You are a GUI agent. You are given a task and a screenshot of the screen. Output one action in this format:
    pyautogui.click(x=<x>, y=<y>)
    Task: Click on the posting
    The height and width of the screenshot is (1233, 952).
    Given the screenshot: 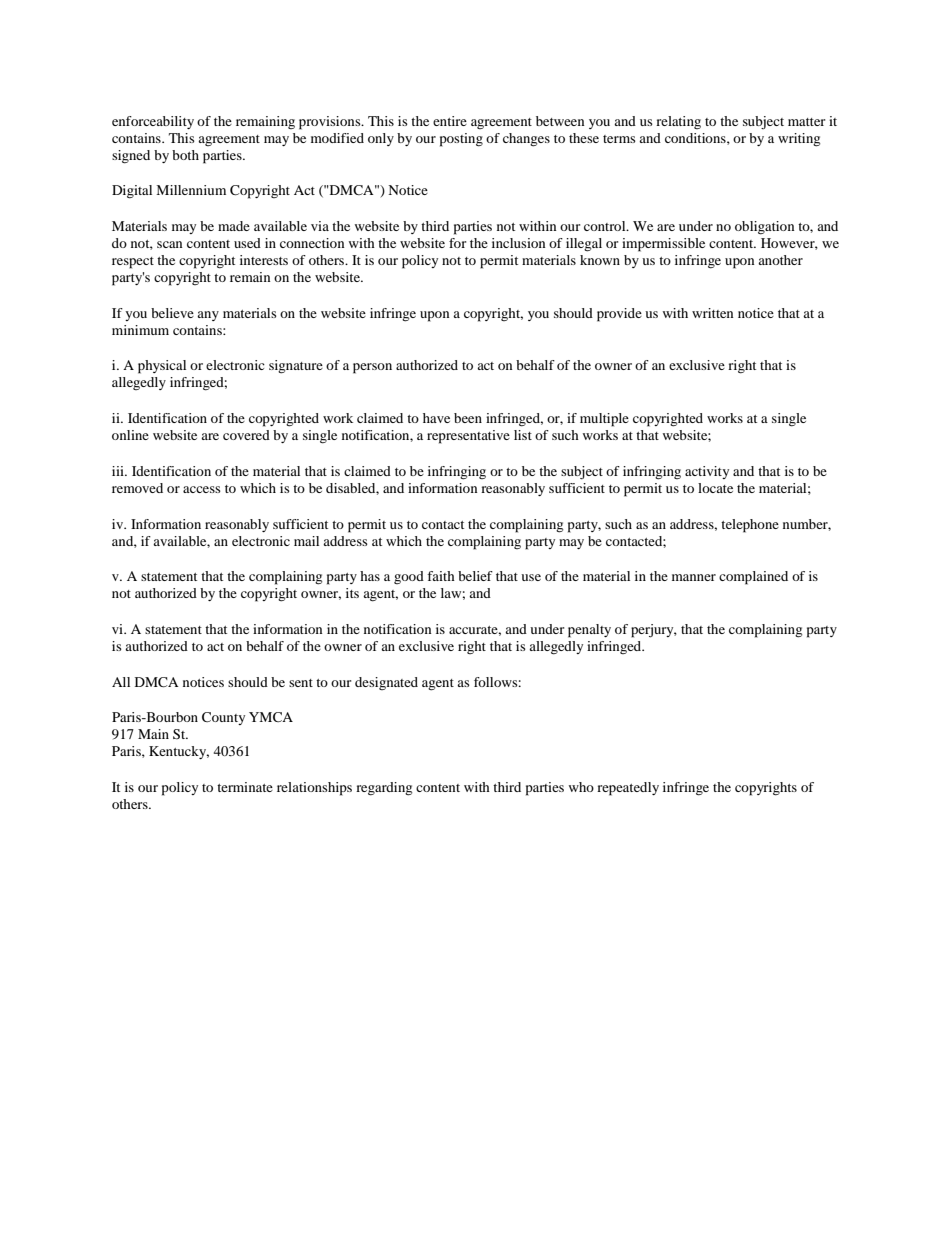 What is the action you would take?
    pyautogui.click(x=461, y=140)
